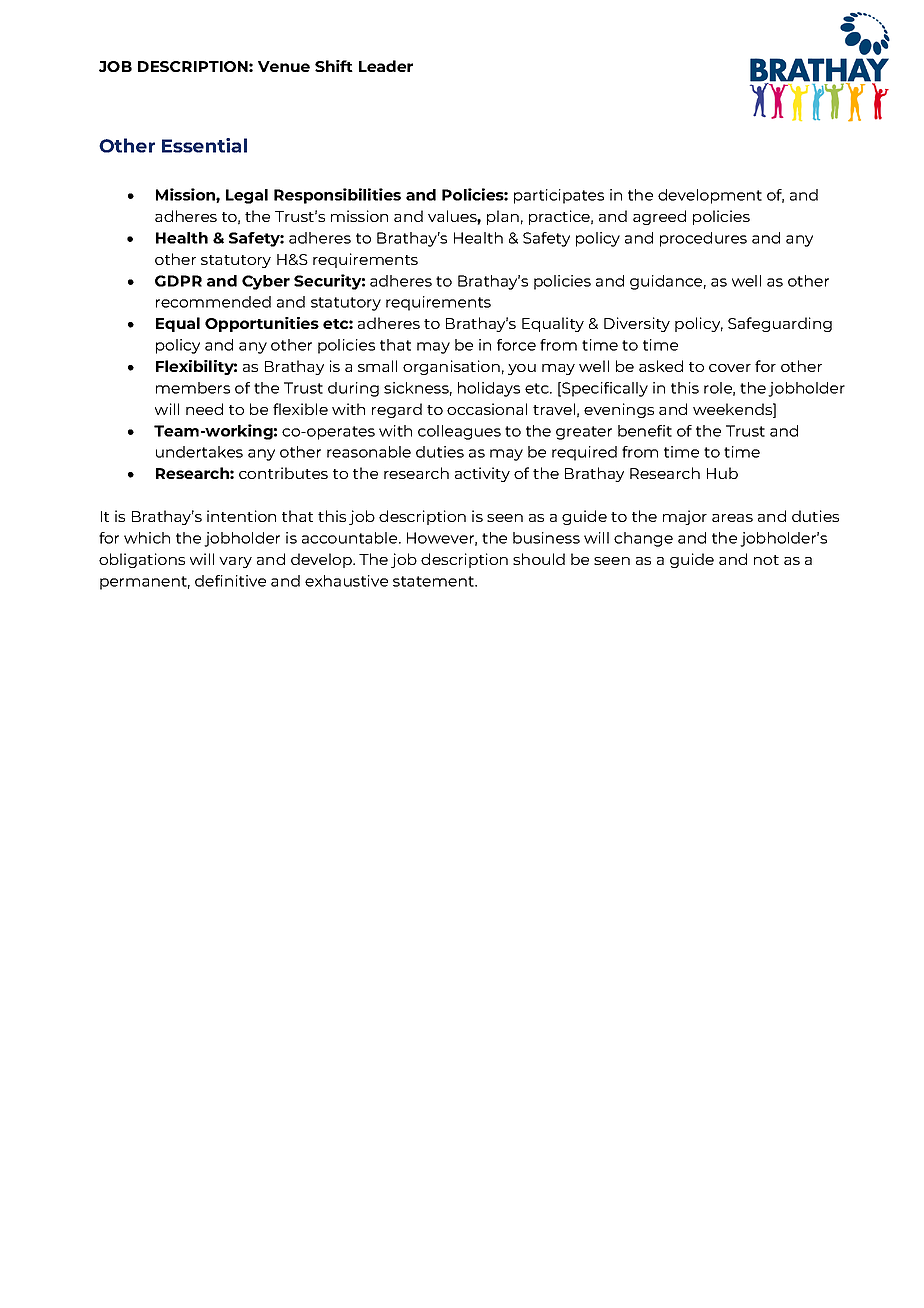 This screenshot has height=1308, width=924. I want to click on benefit, so click(645, 431).
